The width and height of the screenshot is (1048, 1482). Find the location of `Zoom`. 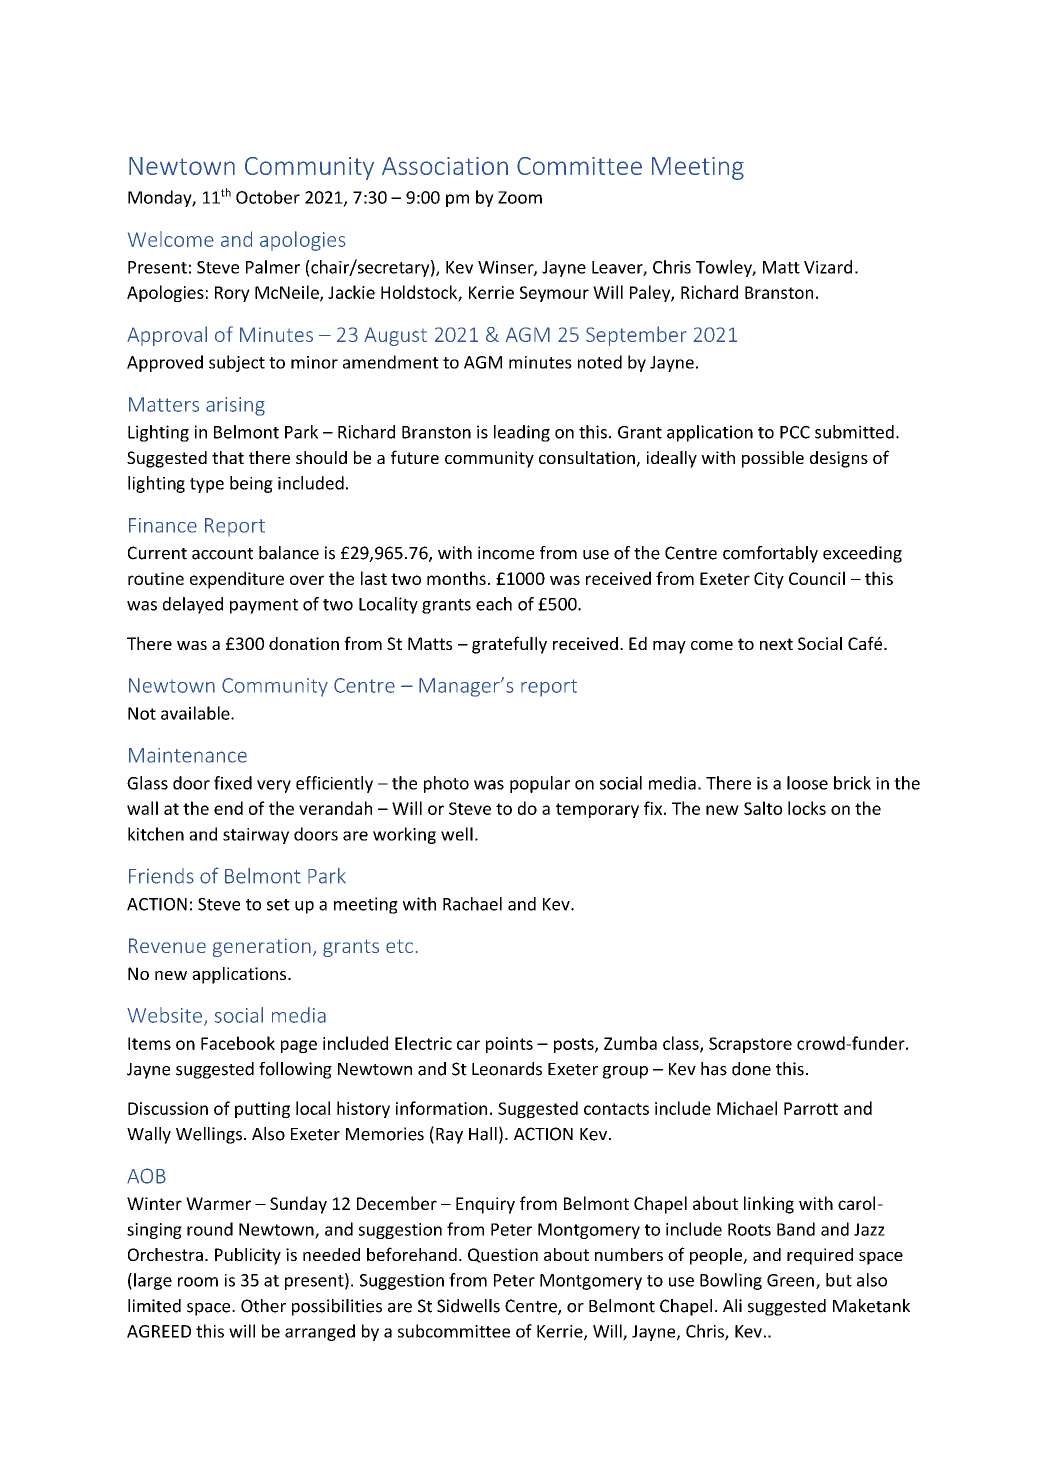

Zoom is located at coordinates (520, 197).
